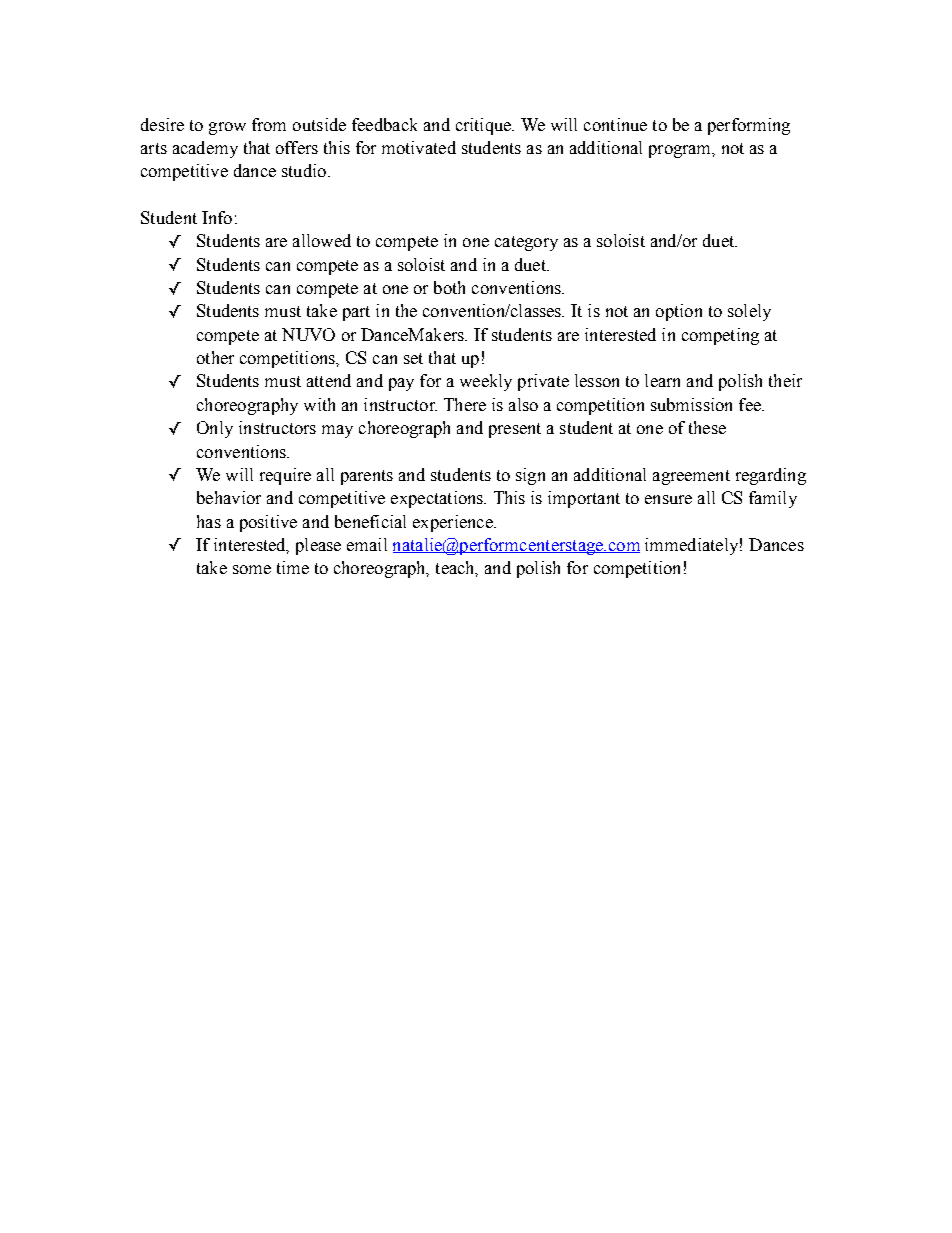 The image size is (952, 1233). I want to click on option, so click(679, 312).
